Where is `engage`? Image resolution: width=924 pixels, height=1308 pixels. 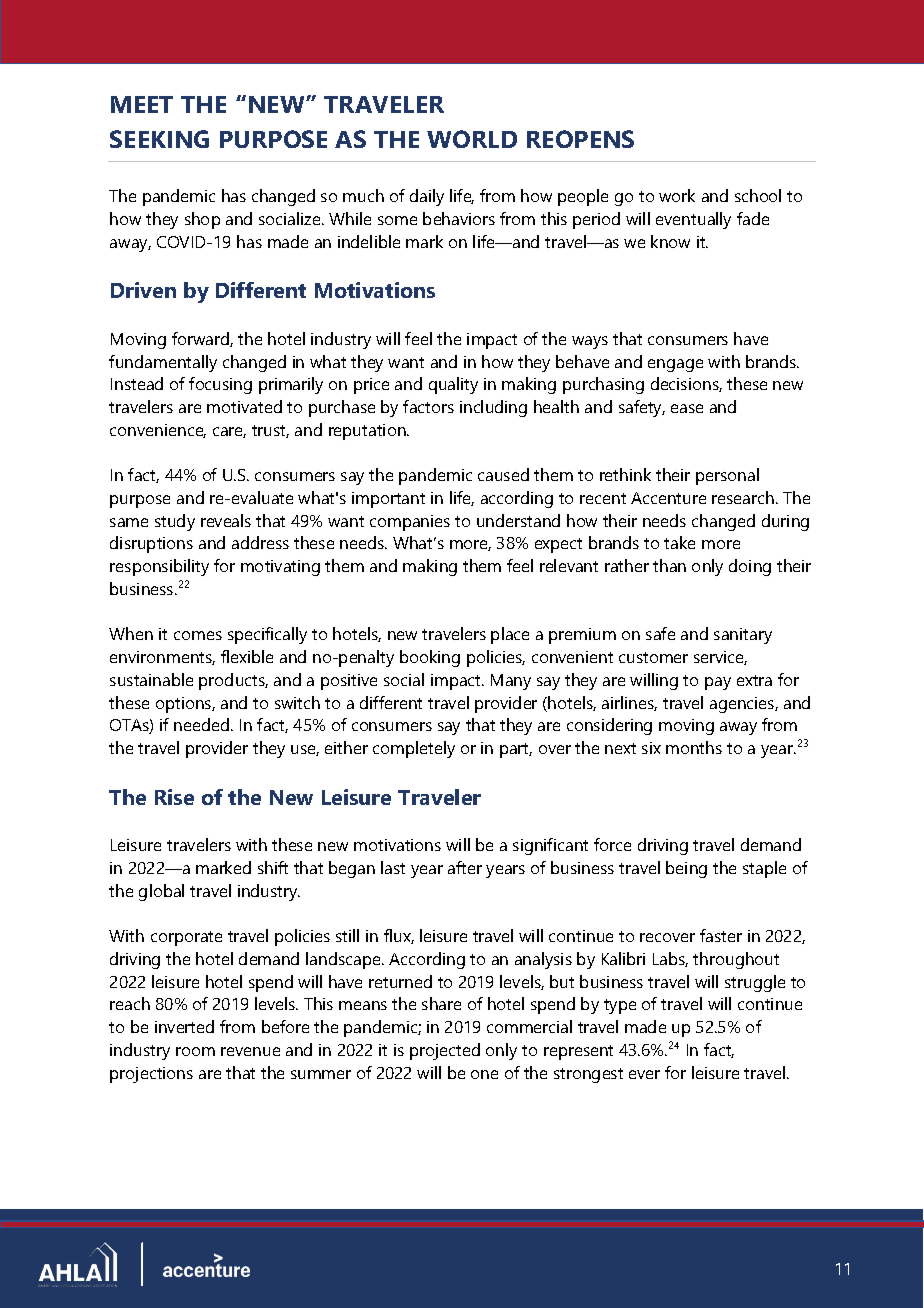 engage is located at coordinates (675, 365).
